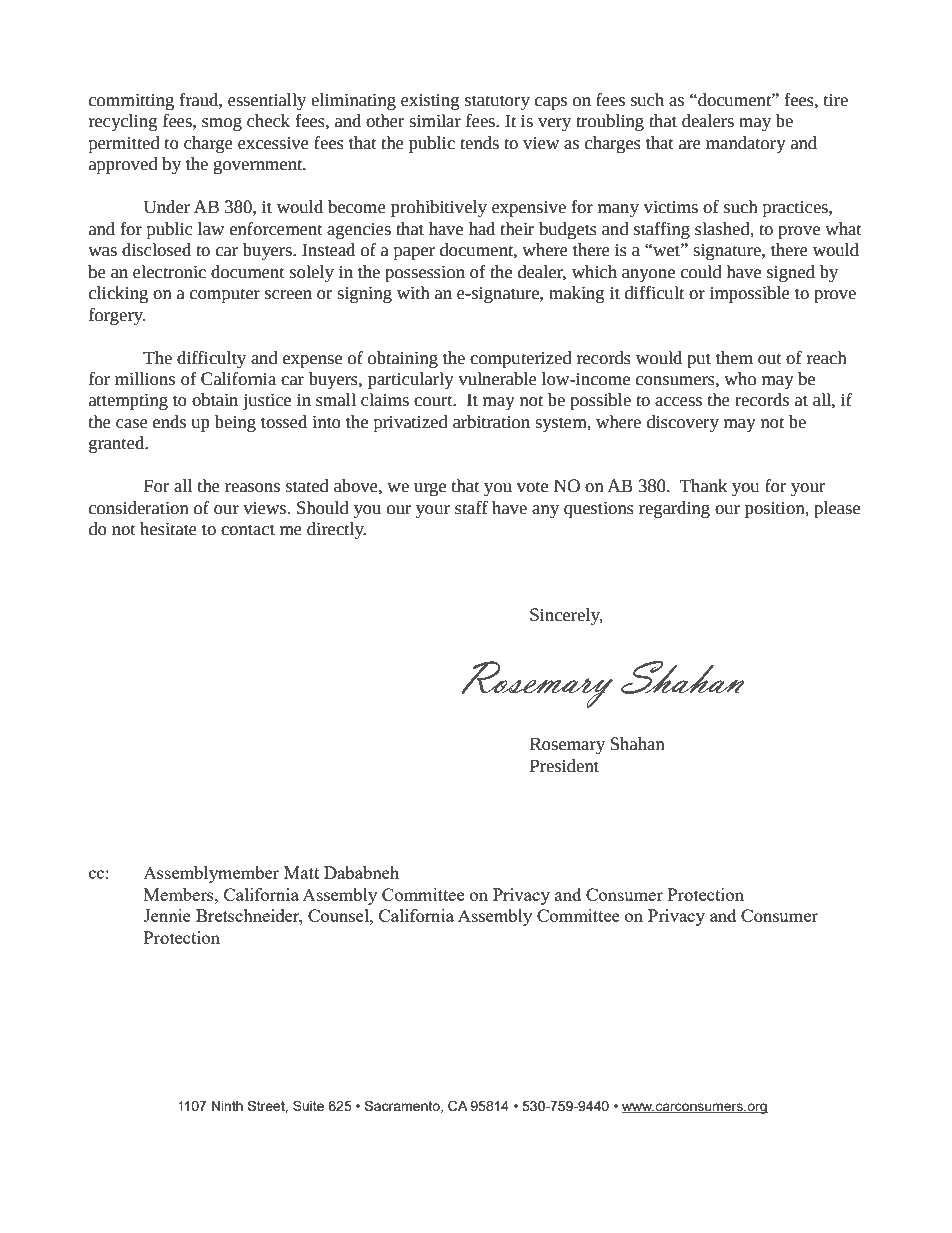 The image size is (952, 1233). What do you see at coordinates (227, 1106) in the document?
I see `Ninth` at bounding box center [227, 1106].
